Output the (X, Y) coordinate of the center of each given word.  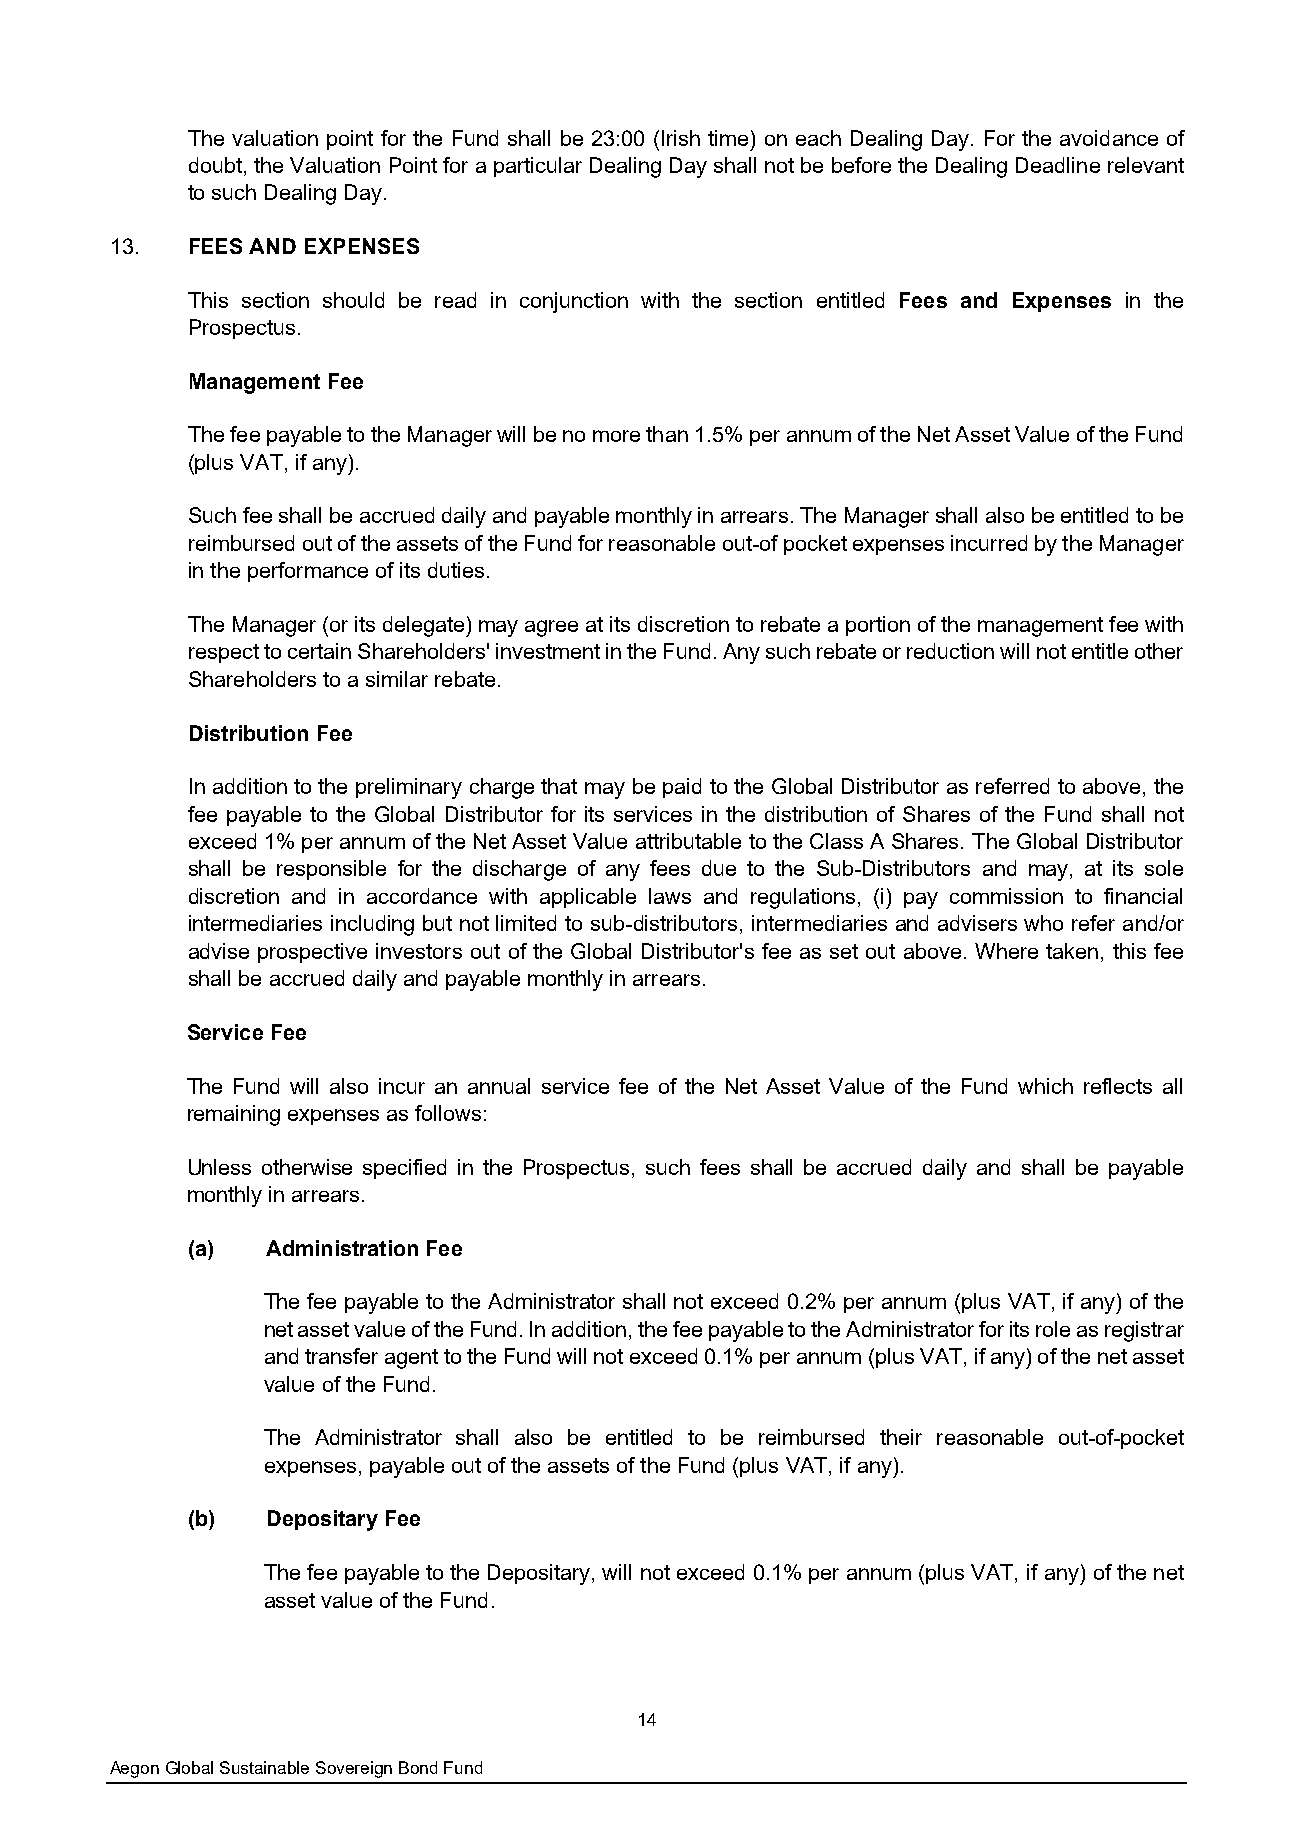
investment (548, 651)
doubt (215, 165)
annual (499, 1086)
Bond (418, 1767)
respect (224, 653)
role (1053, 1329)
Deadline (1058, 165)
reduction (950, 651)
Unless (220, 1167)
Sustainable (264, 1767)
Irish (681, 138)
